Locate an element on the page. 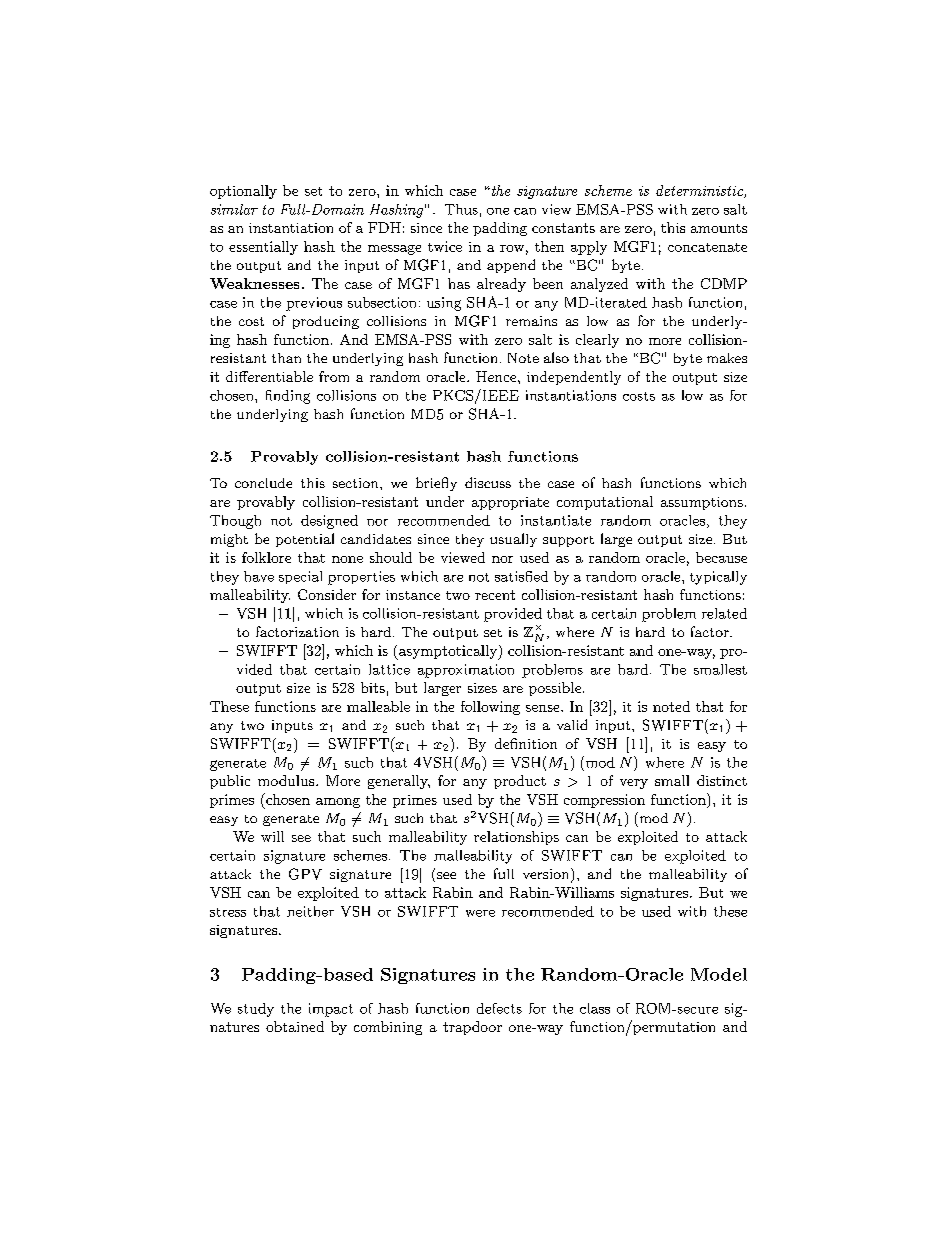  deterministic is located at coordinates (700, 191).
